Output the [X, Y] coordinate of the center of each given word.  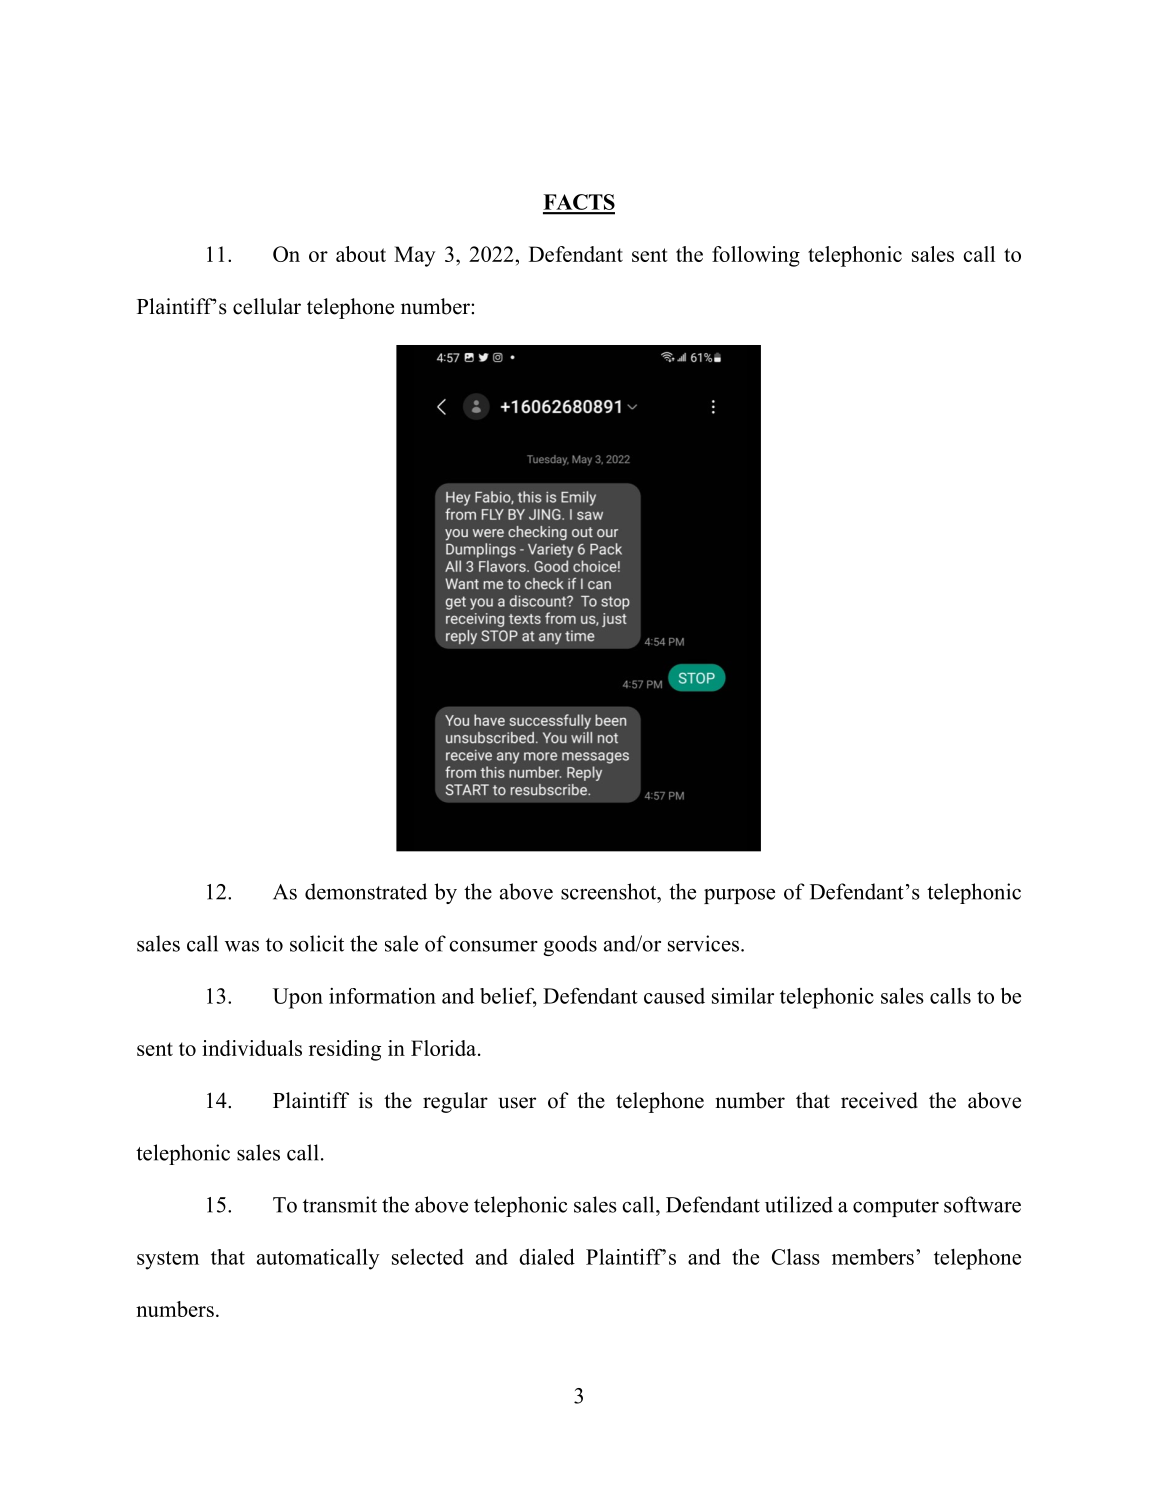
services [705, 943]
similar [743, 996]
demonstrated [366, 891]
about [361, 254]
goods [570, 945]
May [414, 256]
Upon [298, 998]
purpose [739, 896]
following [756, 256]
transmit [340, 1204]
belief [508, 997]
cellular [267, 306]
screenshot [610, 891]
